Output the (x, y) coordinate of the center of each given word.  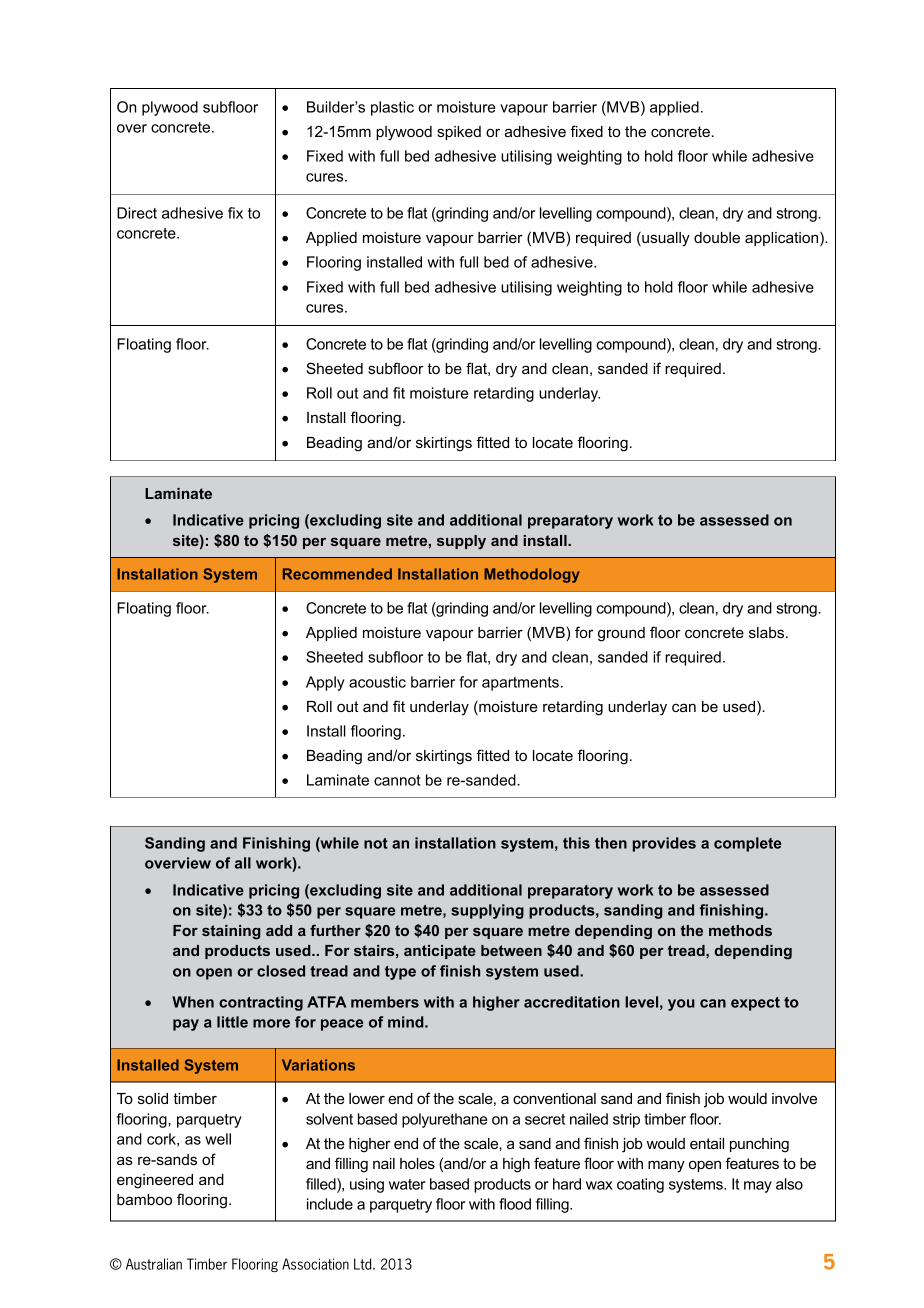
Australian (154, 1264)
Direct (137, 213)
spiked (459, 133)
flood (515, 1204)
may (758, 1187)
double (717, 237)
